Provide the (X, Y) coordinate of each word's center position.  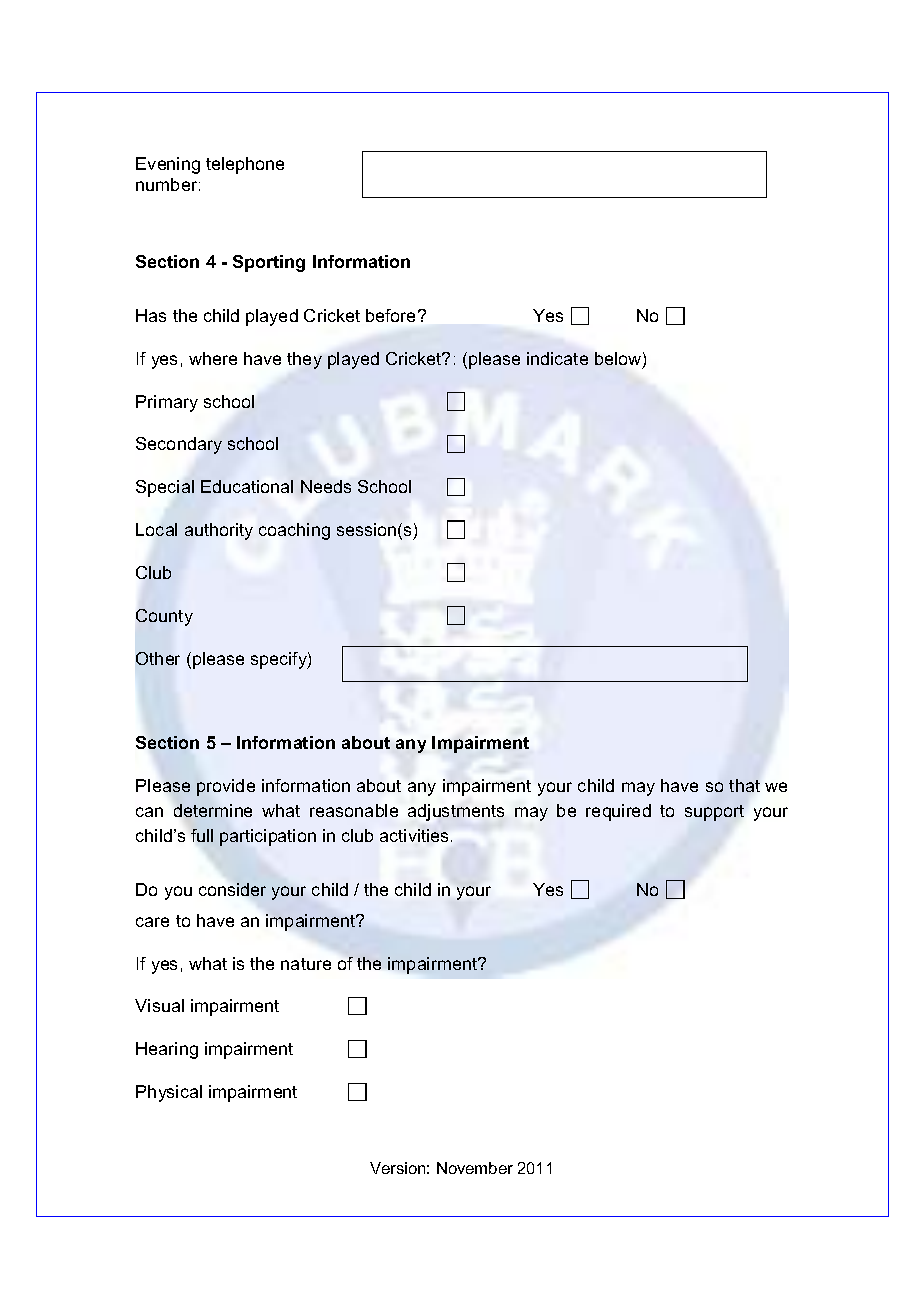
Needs (326, 486)
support (714, 813)
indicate (557, 358)
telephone (245, 165)
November (475, 1168)
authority (219, 531)
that (744, 785)
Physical (169, 1093)
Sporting (269, 263)
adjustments (456, 812)
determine (213, 810)
